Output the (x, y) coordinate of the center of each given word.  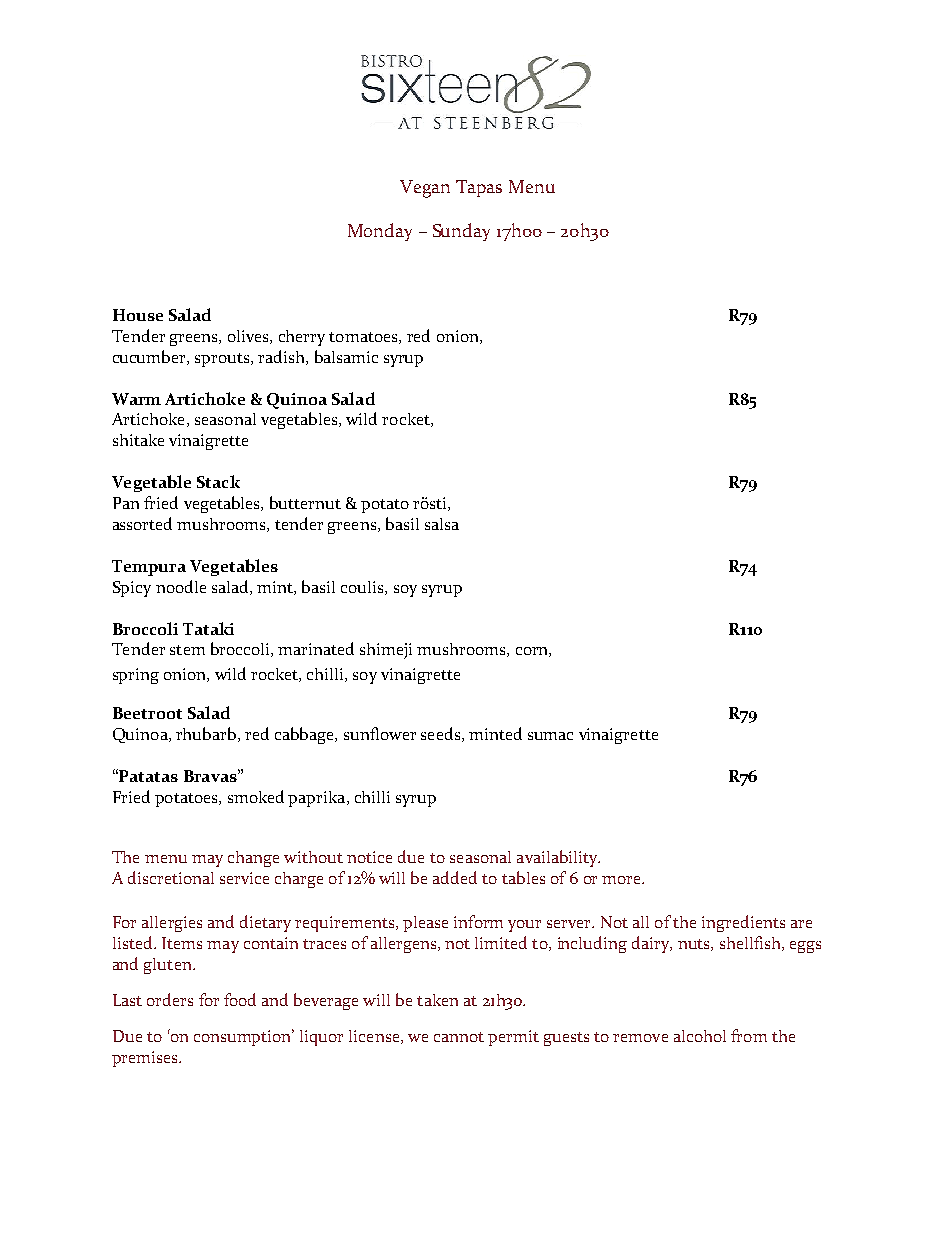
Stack (218, 481)
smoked (256, 796)
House (138, 315)
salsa (442, 524)
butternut (305, 502)
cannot (459, 1037)
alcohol (700, 1036)
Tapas (479, 188)
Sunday (461, 232)
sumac (550, 736)
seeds (440, 733)
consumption (244, 1037)
